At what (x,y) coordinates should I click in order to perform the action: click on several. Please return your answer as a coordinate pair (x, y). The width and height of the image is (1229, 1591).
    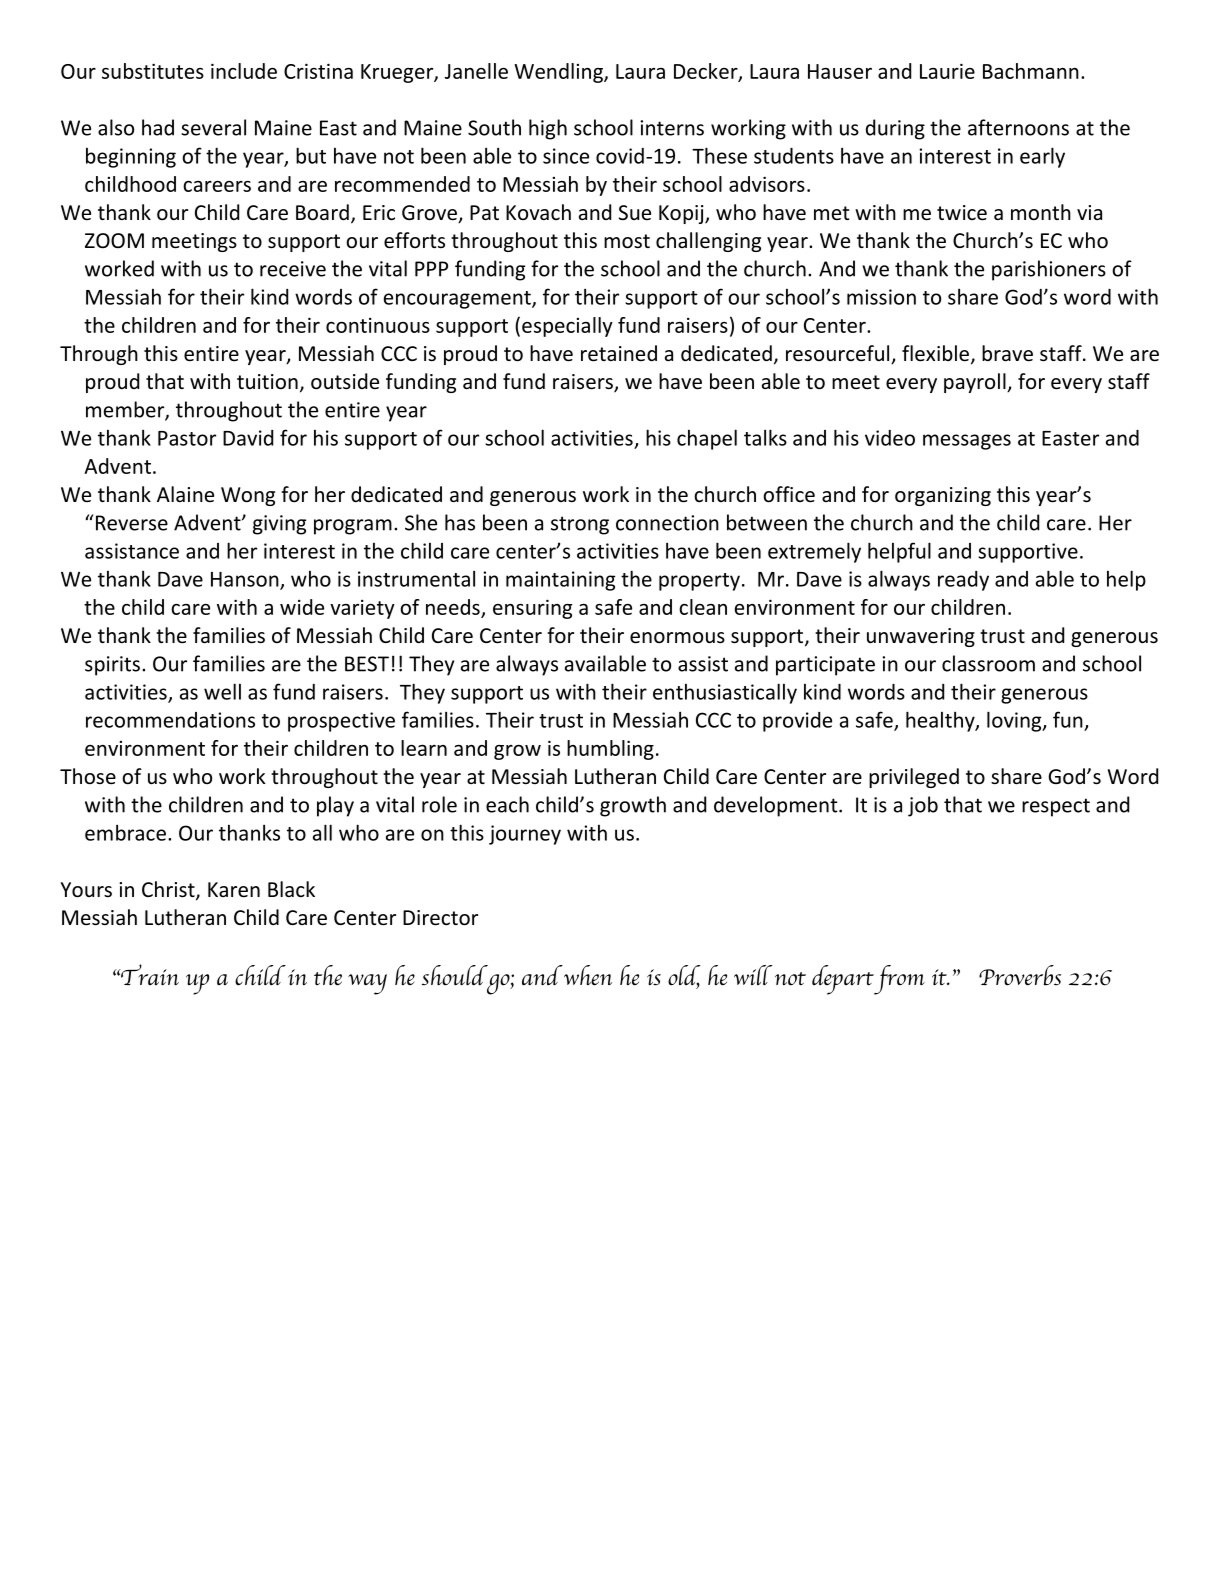
    Looking at the image, I should click on (213, 127).
